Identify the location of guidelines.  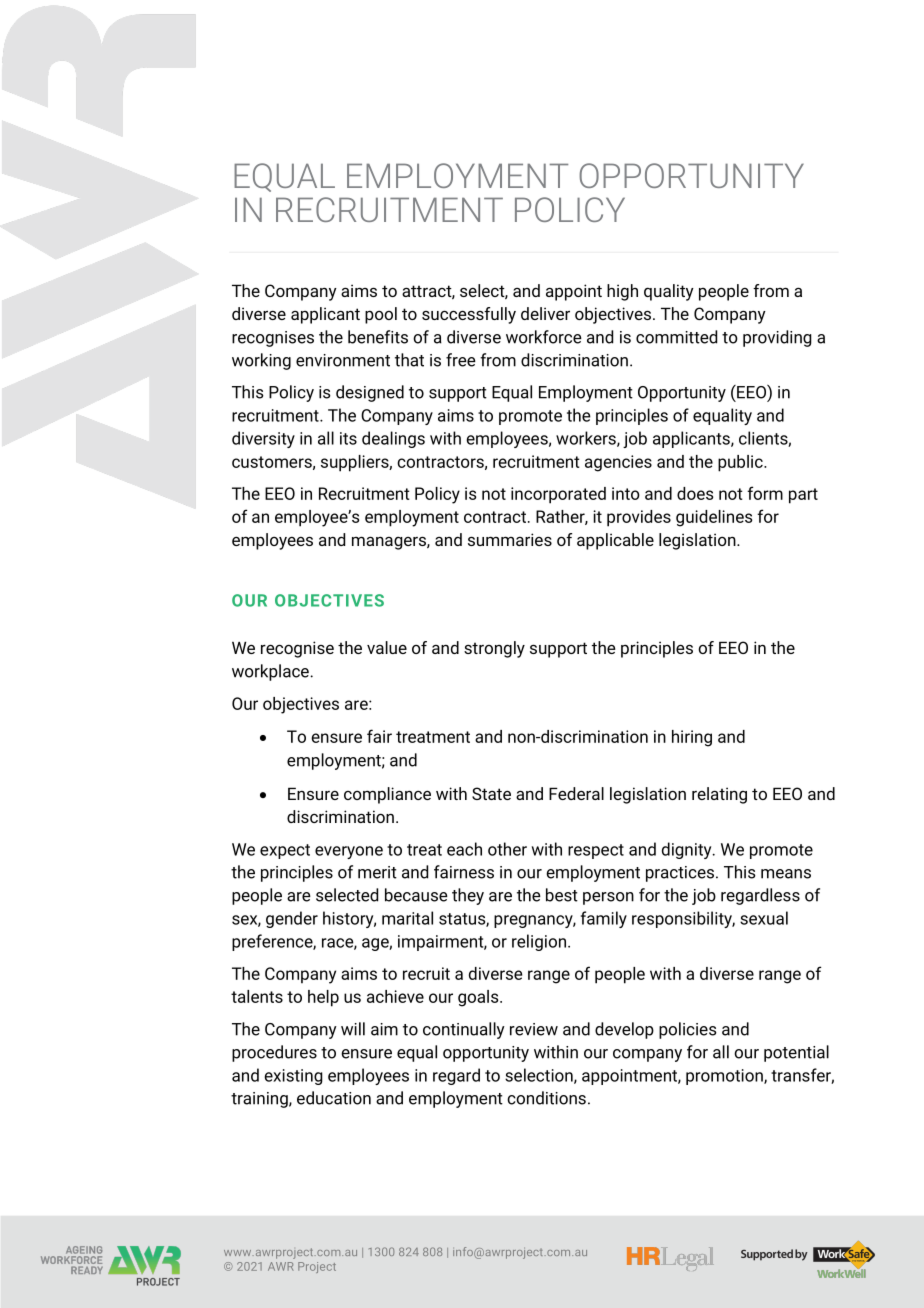
(714, 518).
